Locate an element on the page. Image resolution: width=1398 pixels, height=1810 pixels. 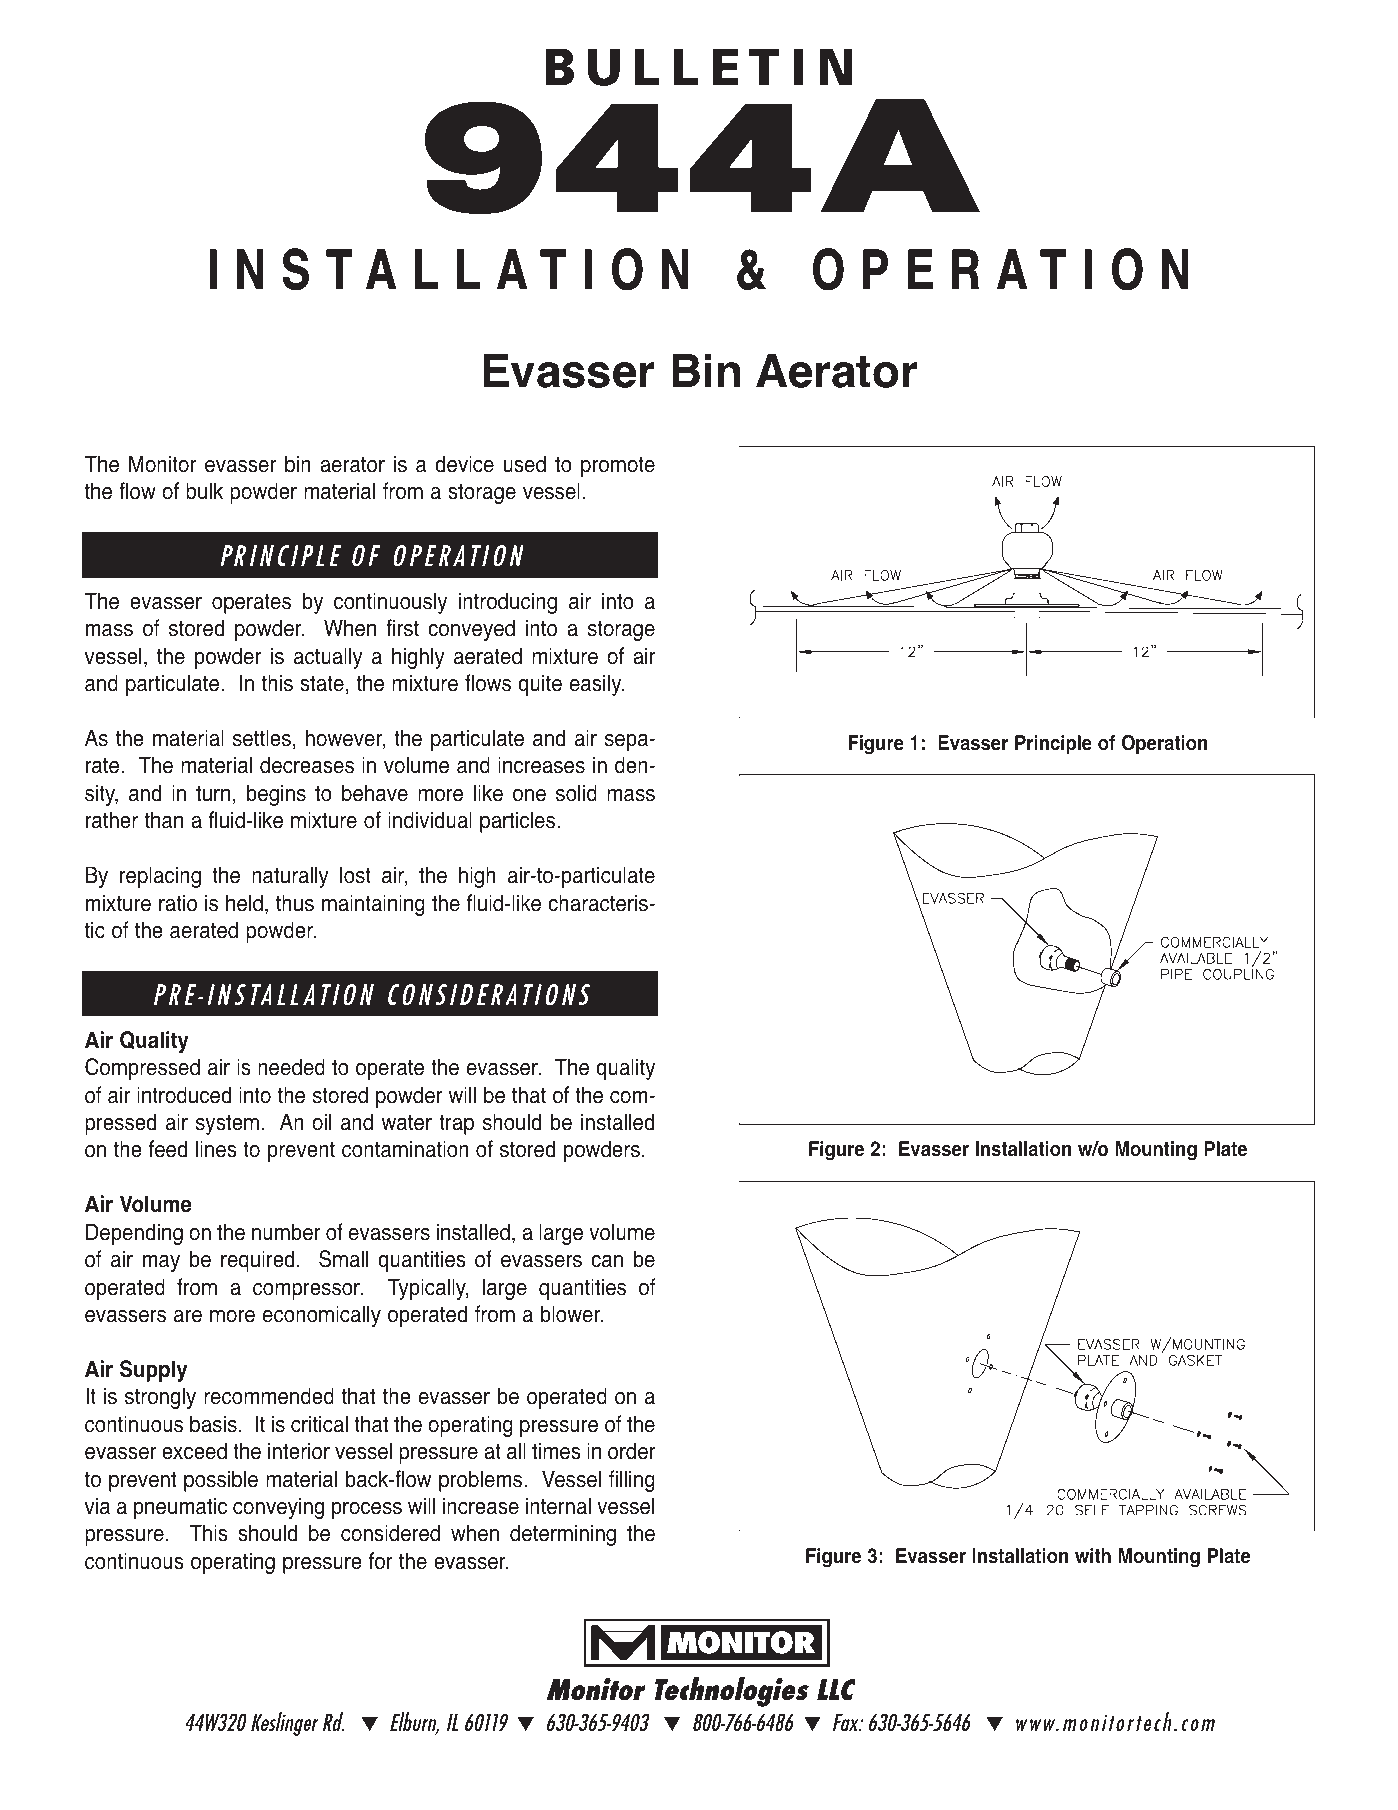
needed is located at coordinates (291, 1067).
